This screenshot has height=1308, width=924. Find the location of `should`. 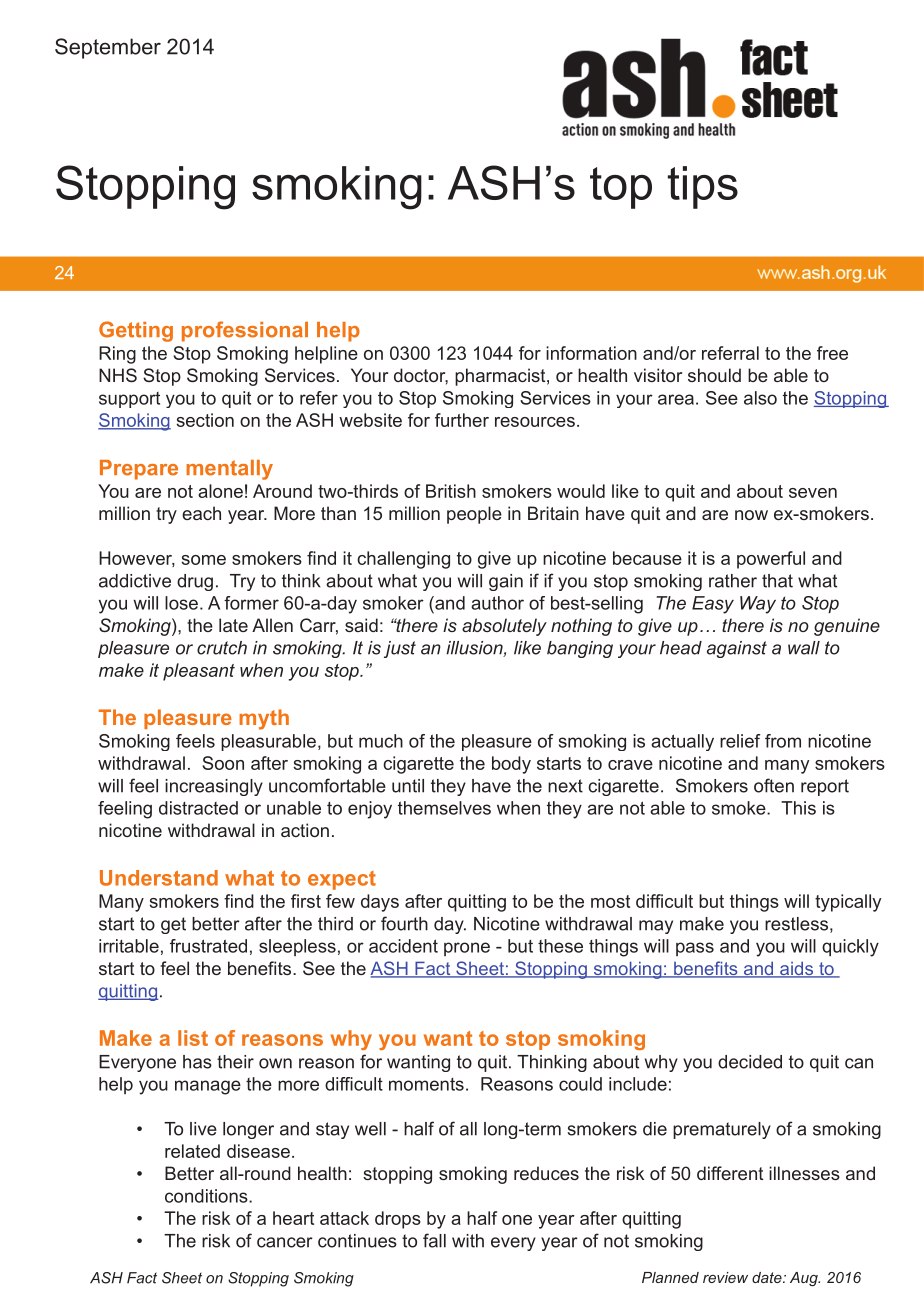

should is located at coordinates (714, 375).
